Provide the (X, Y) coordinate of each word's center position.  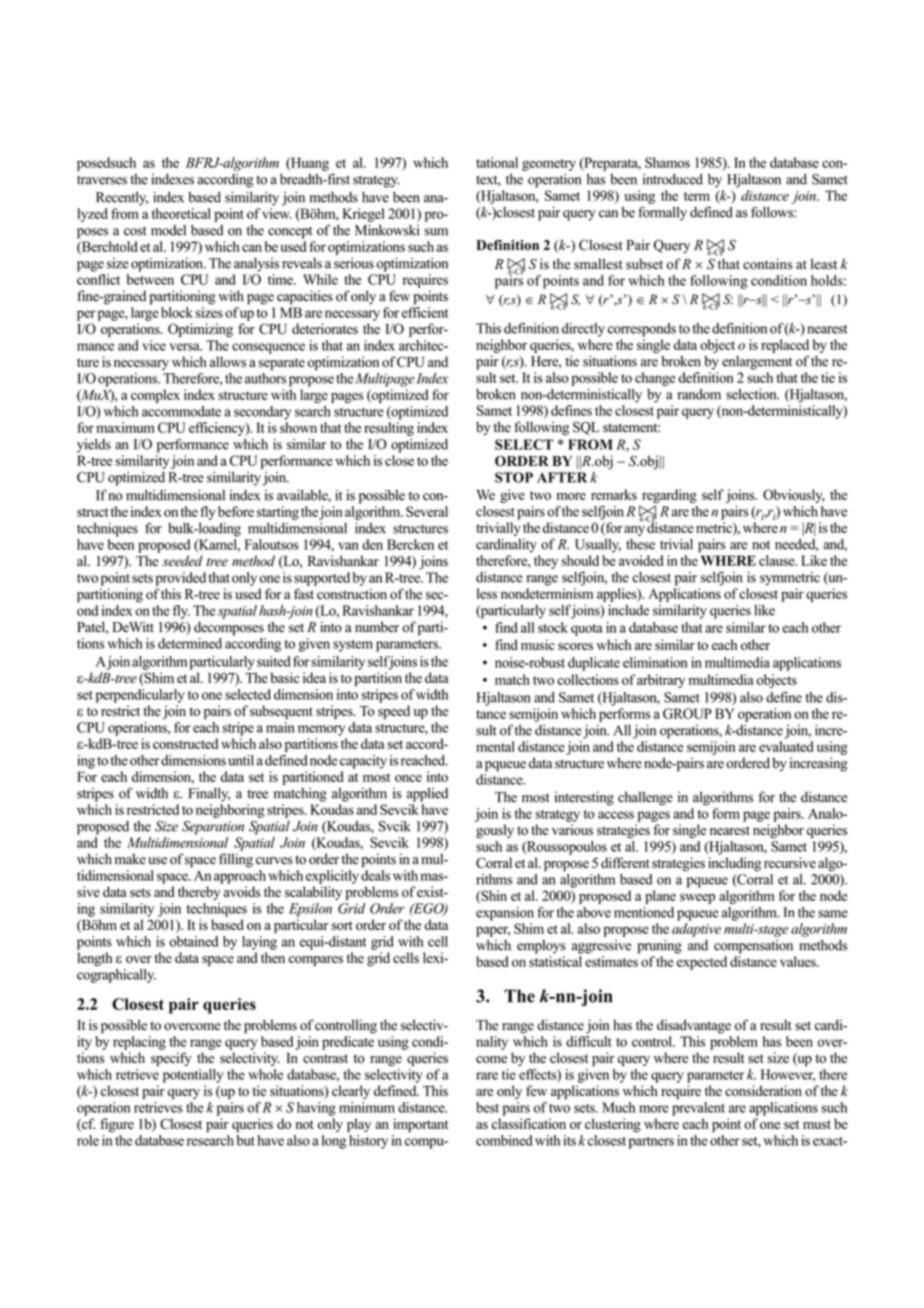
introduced (673, 179)
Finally (209, 795)
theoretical (181, 213)
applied (427, 795)
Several (427, 511)
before (236, 511)
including (734, 864)
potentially (193, 1076)
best (487, 1107)
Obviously (794, 496)
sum (436, 232)
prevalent (698, 1109)
